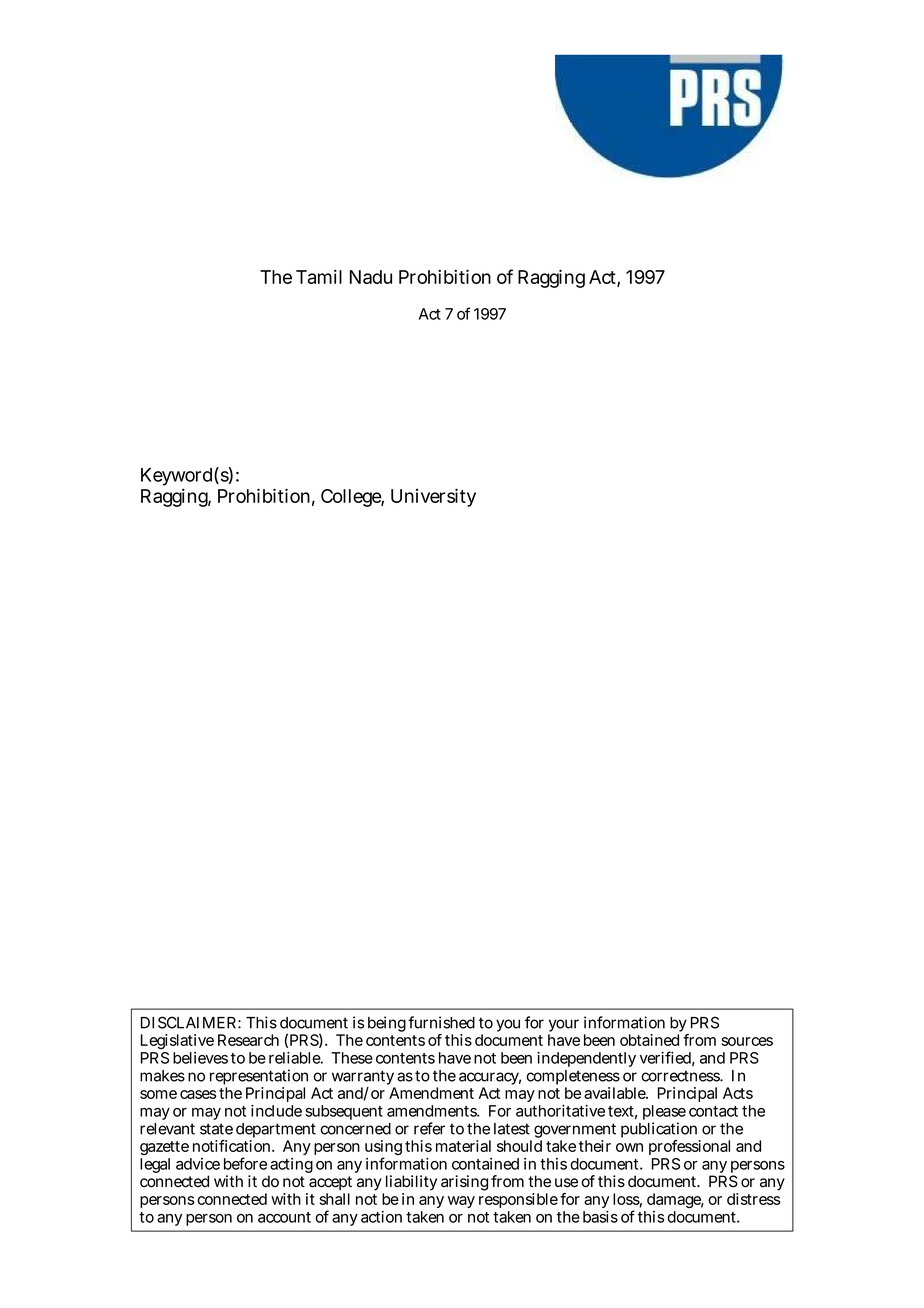 This page has height=1308, width=924. What do you see at coordinates (649, 1040) in the page?
I see `obtained` at bounding box center [649, 1040].
